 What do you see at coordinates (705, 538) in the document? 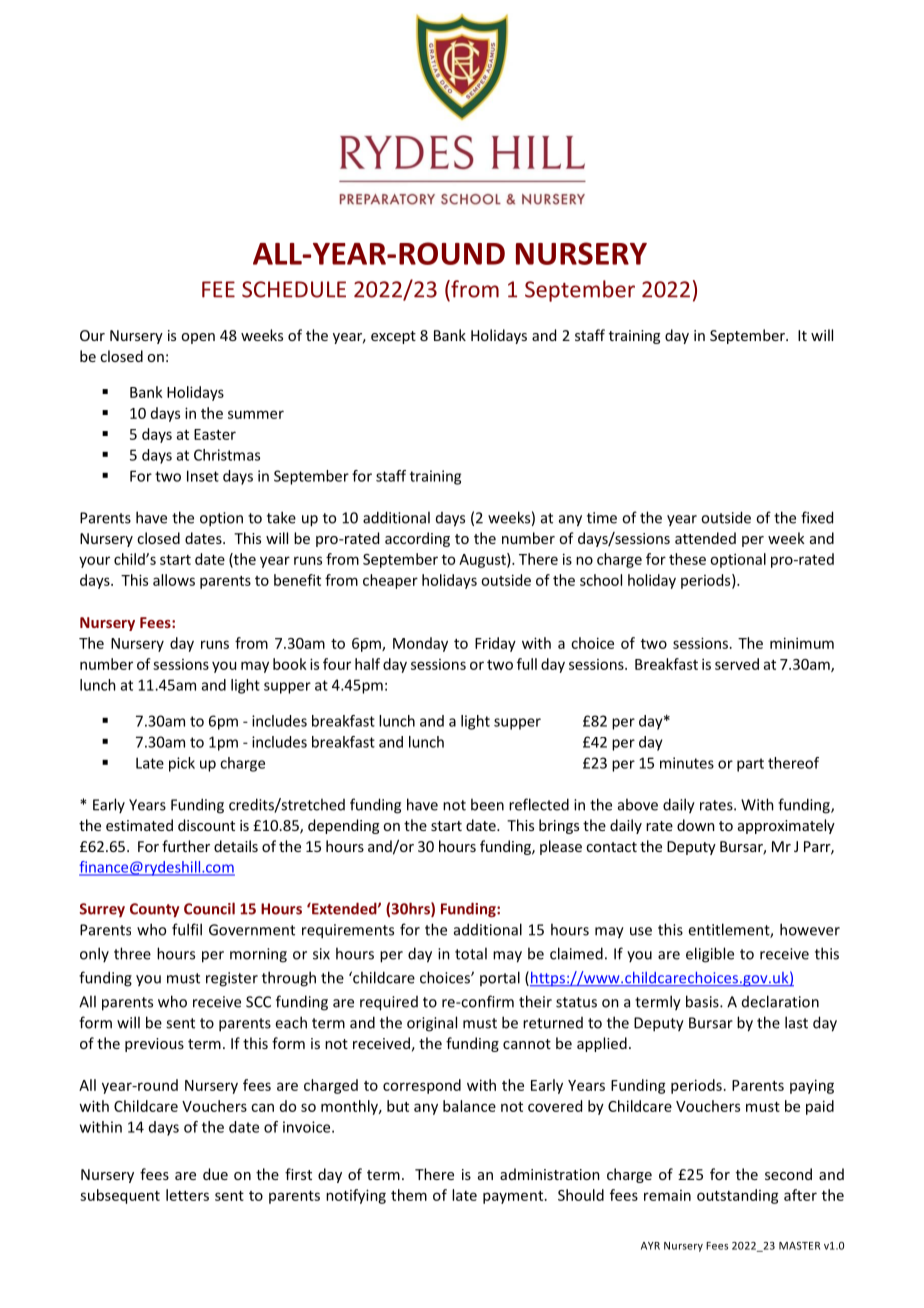
I see `attended` at bounding box center [705, 538].
